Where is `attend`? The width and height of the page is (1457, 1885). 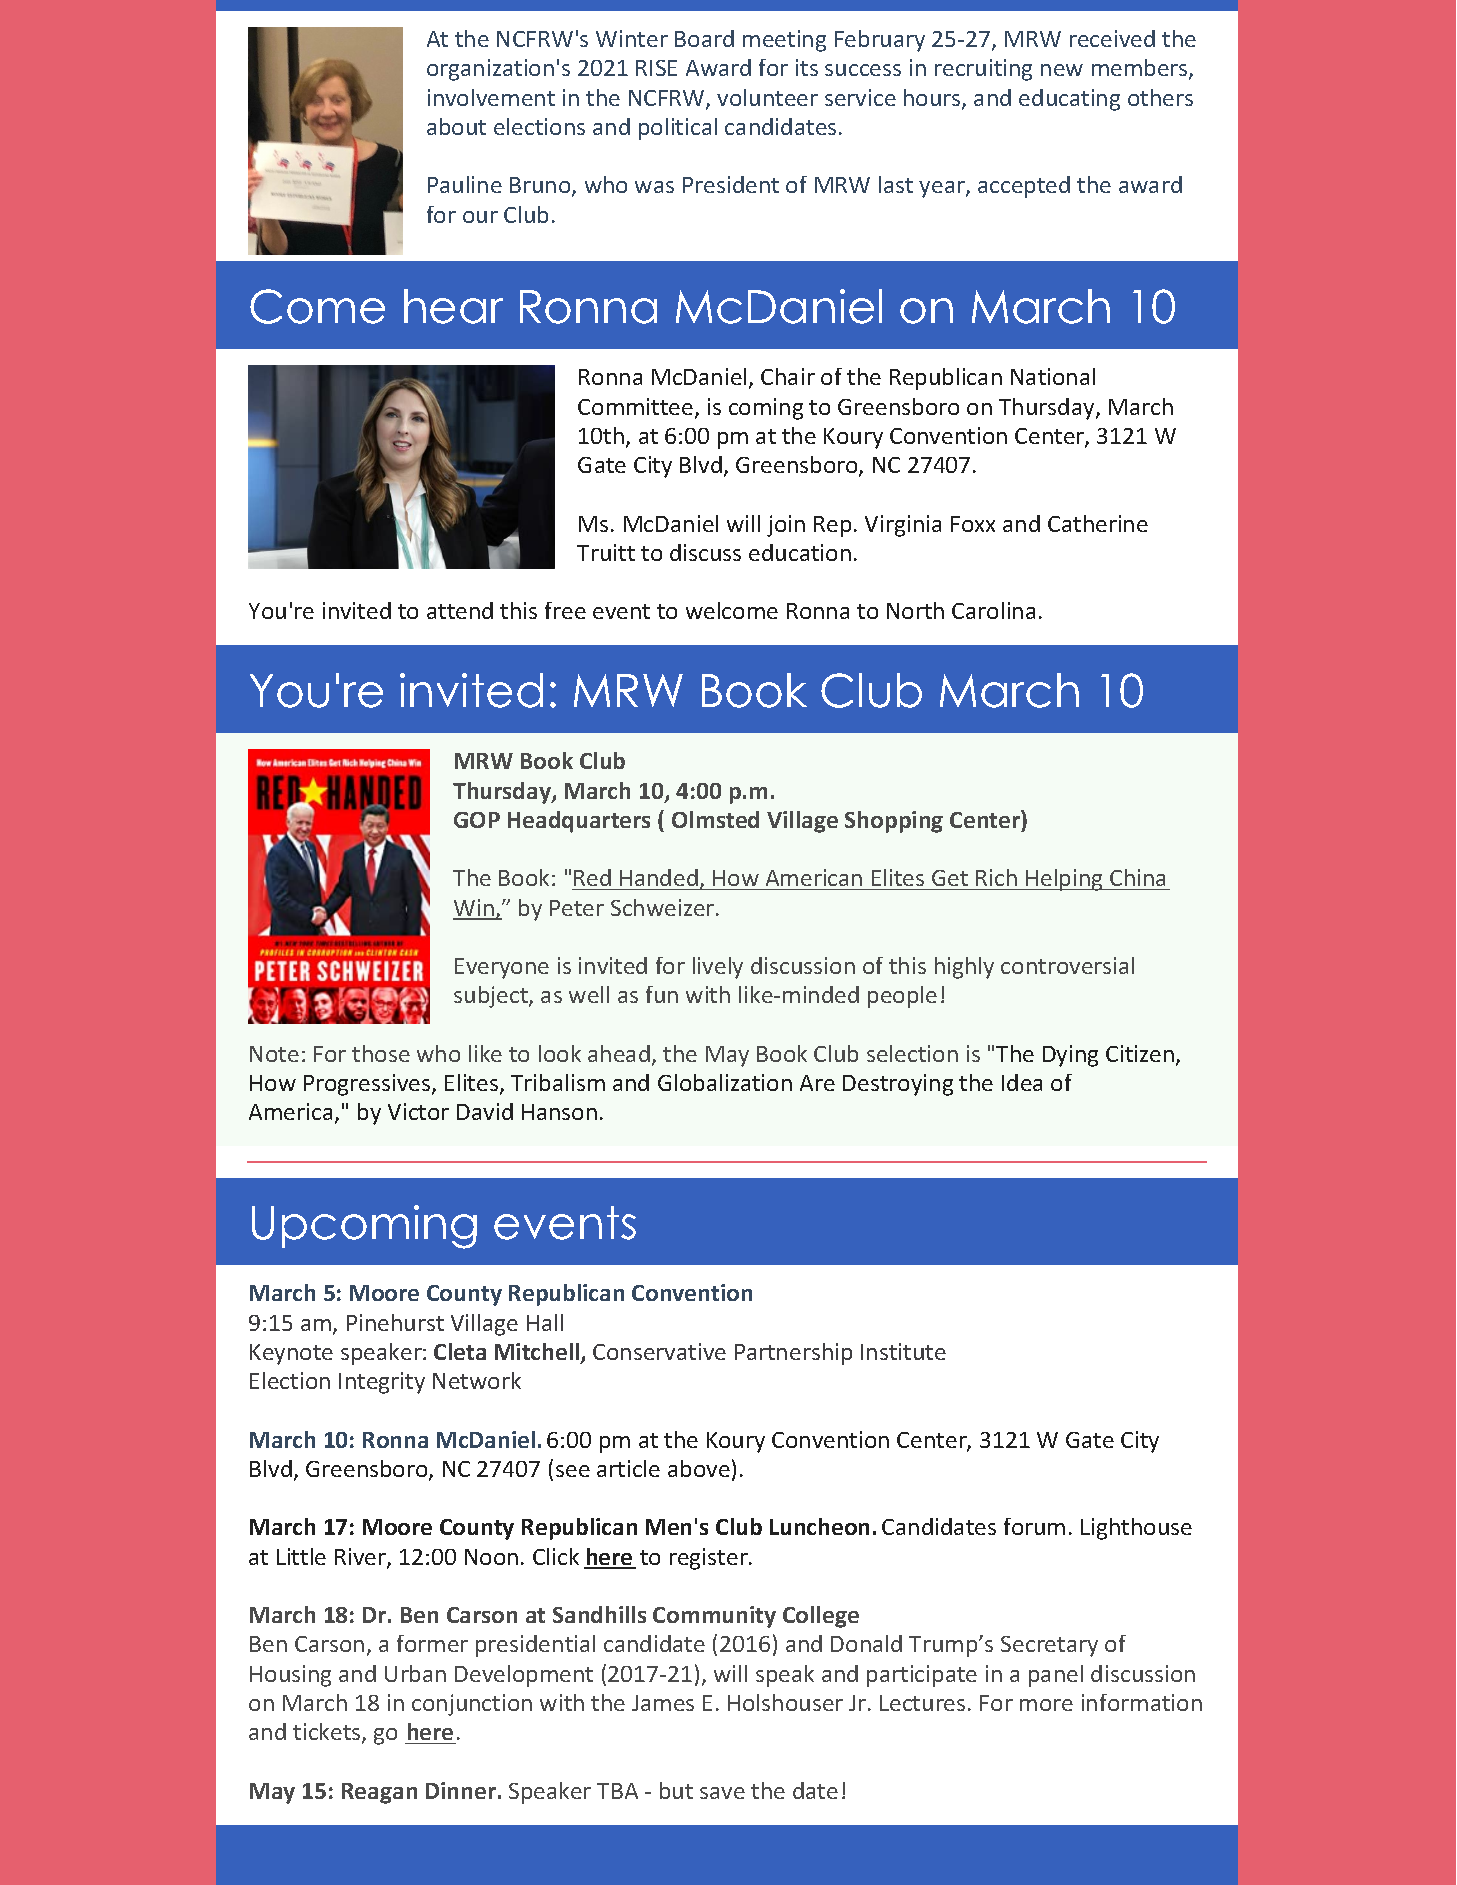 attend is located at coordinates (460, 610).
